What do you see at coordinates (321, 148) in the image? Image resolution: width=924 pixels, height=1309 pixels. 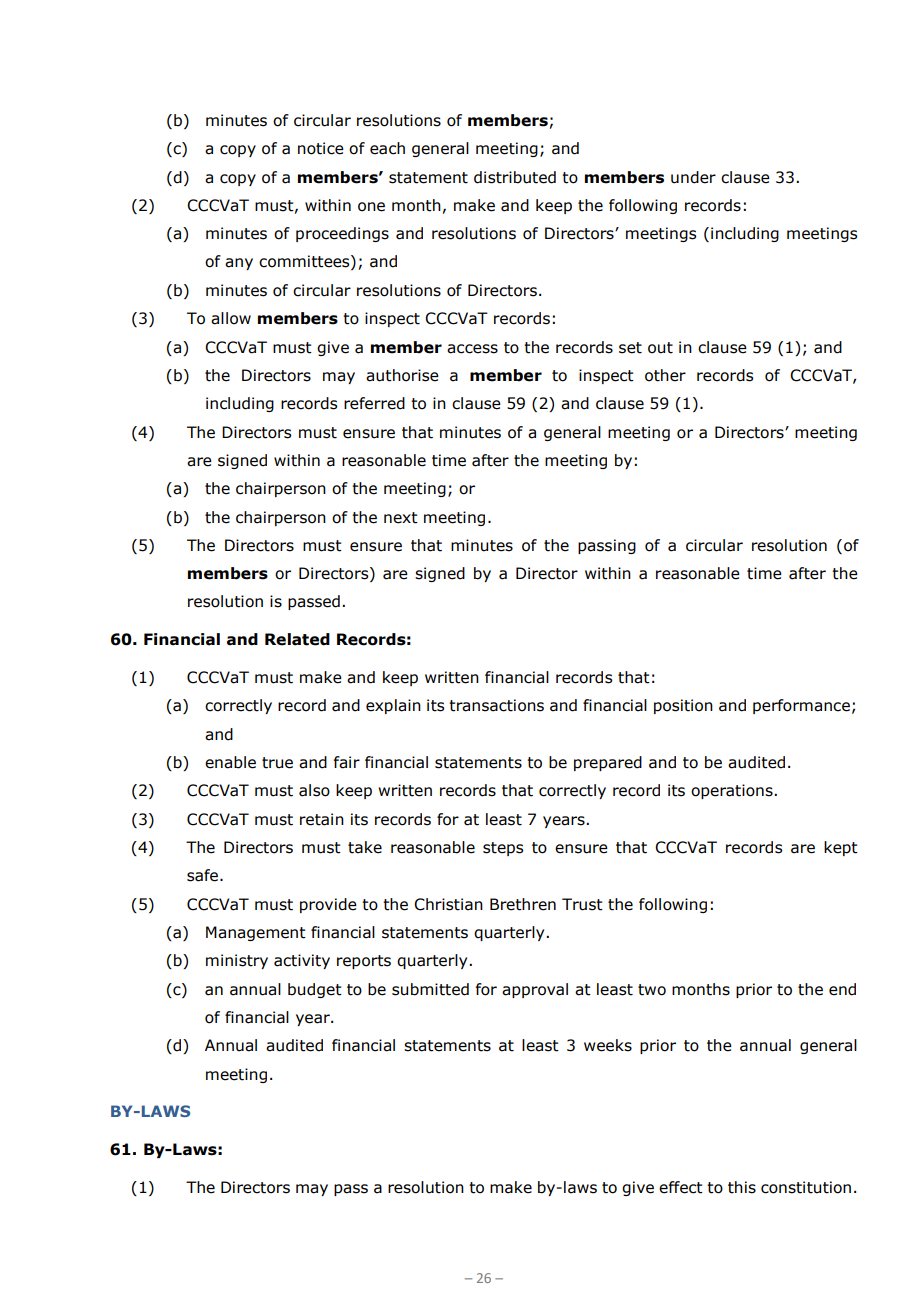 I see `notice` at bounding box center [321, 148].
